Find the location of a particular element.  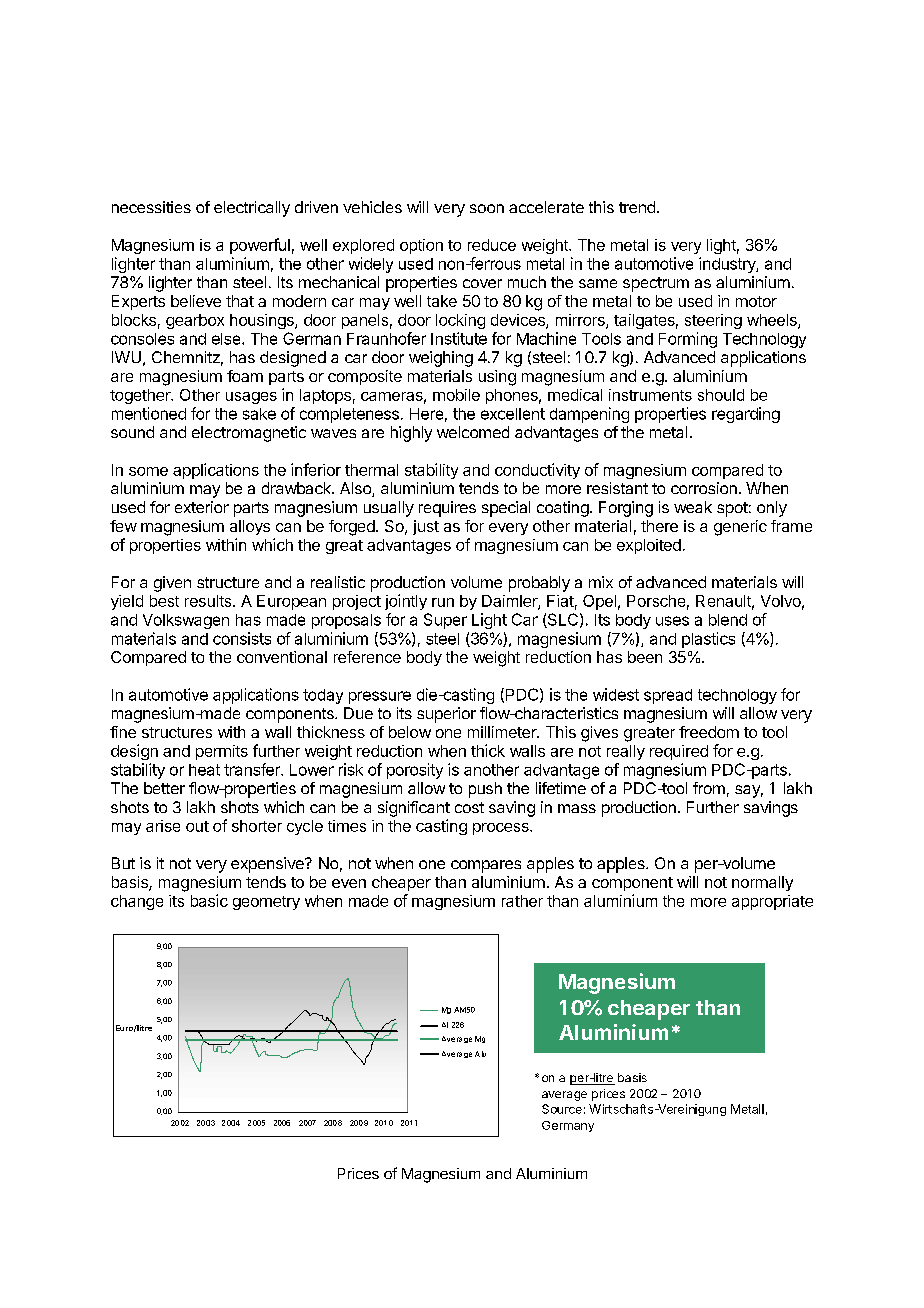

soon is located at coordinates (487, 208).
